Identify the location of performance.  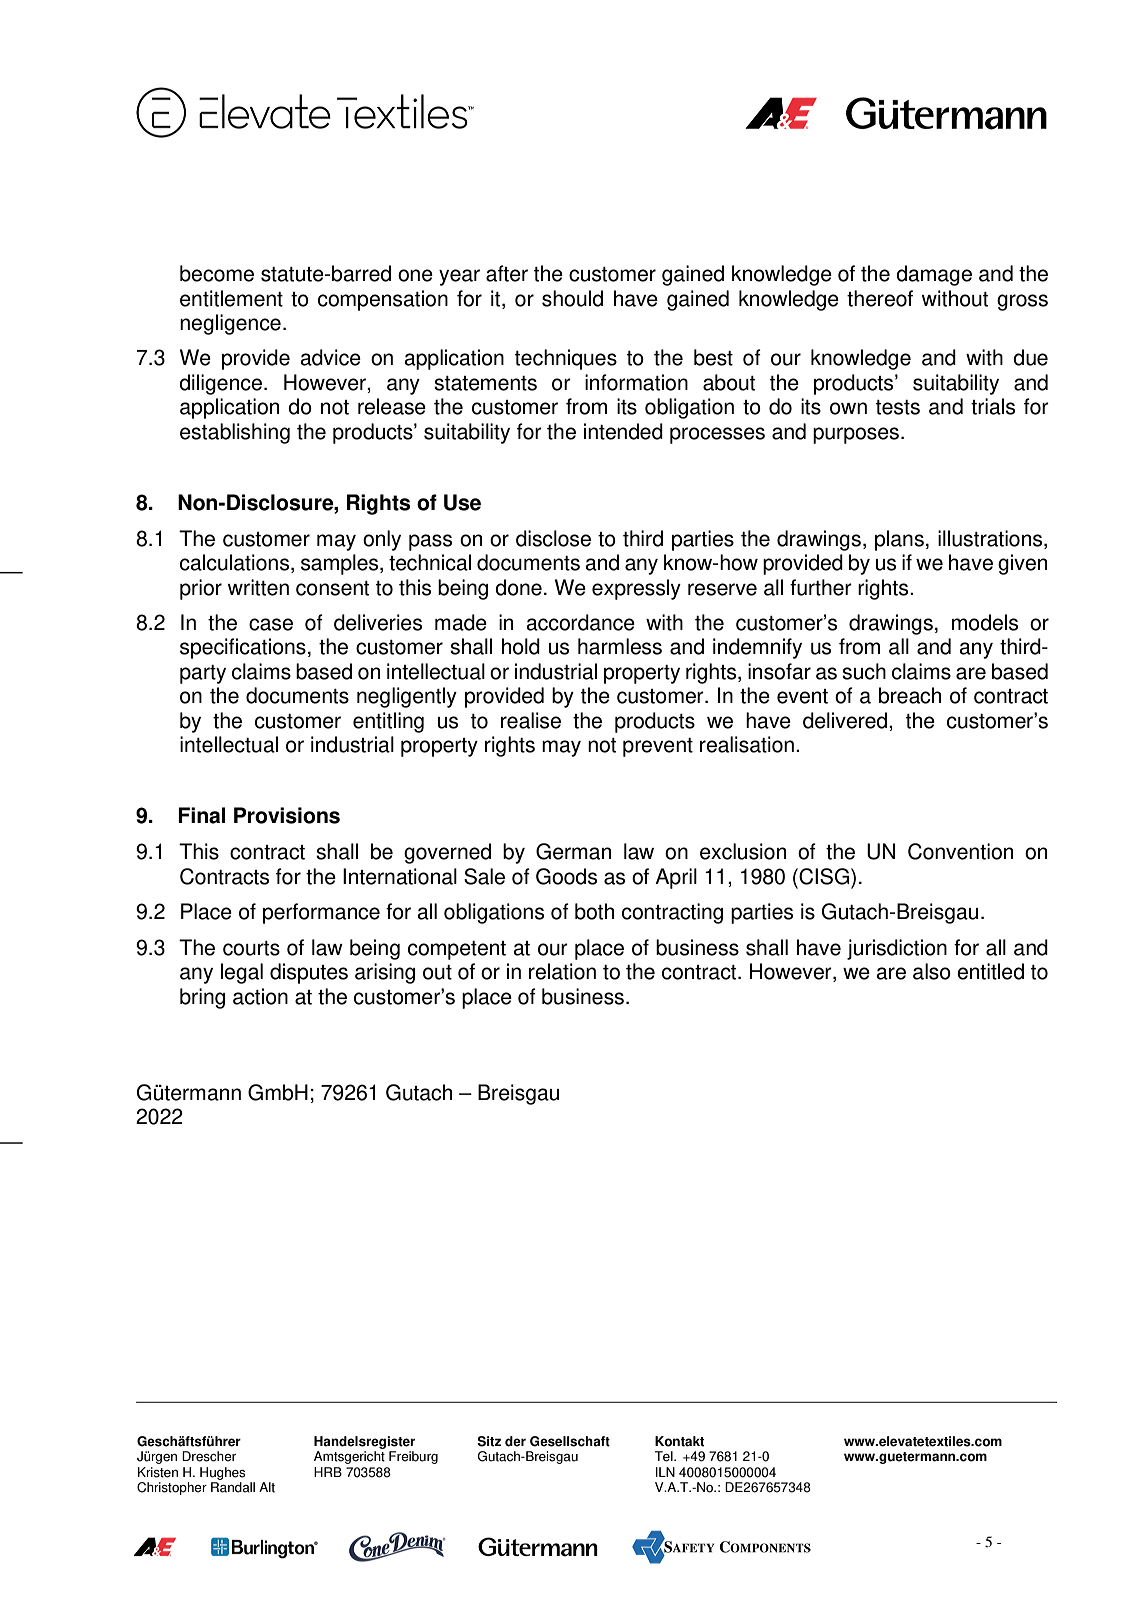
(321, 913).
